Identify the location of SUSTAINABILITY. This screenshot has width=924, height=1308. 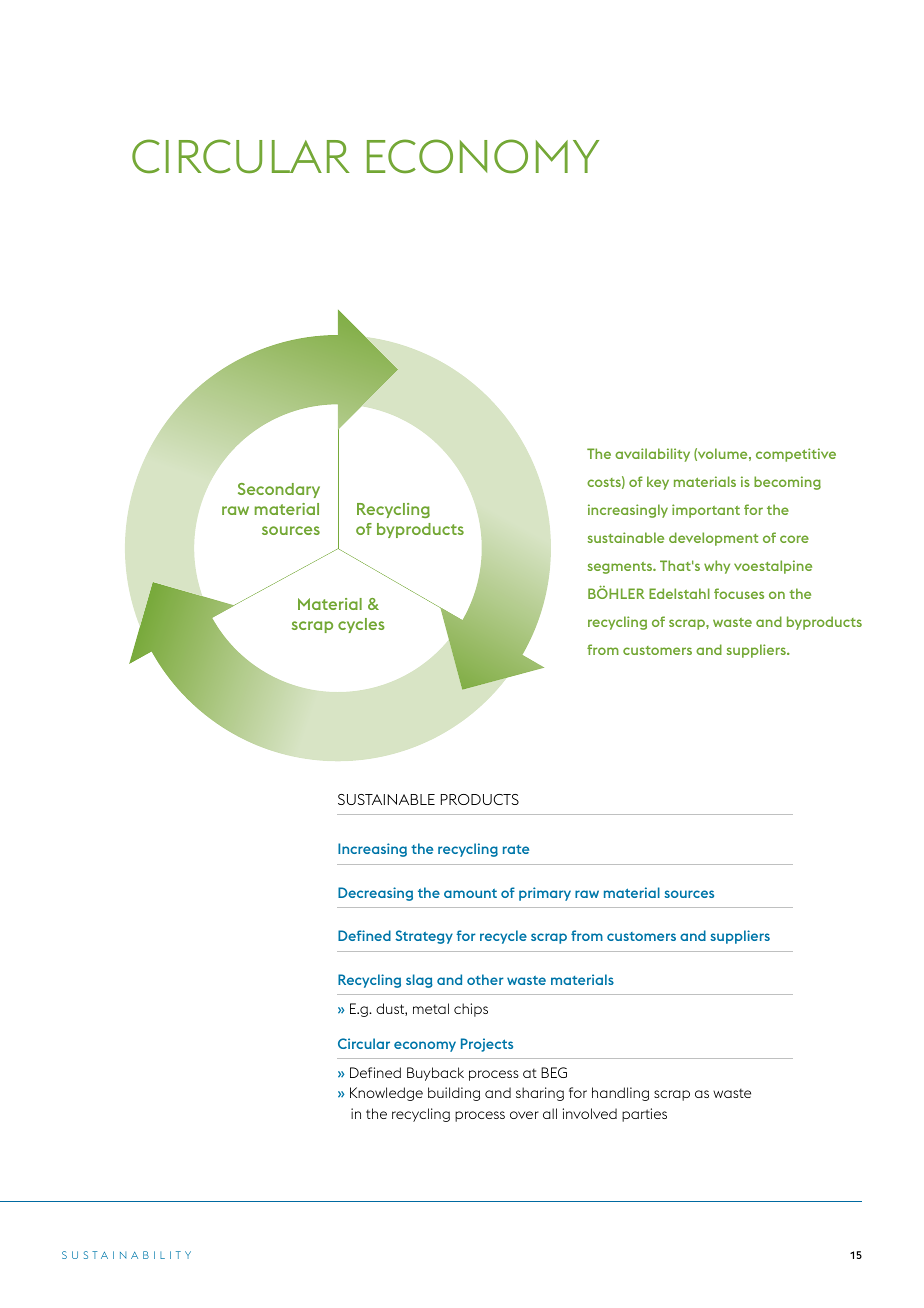
(126, 1255).
